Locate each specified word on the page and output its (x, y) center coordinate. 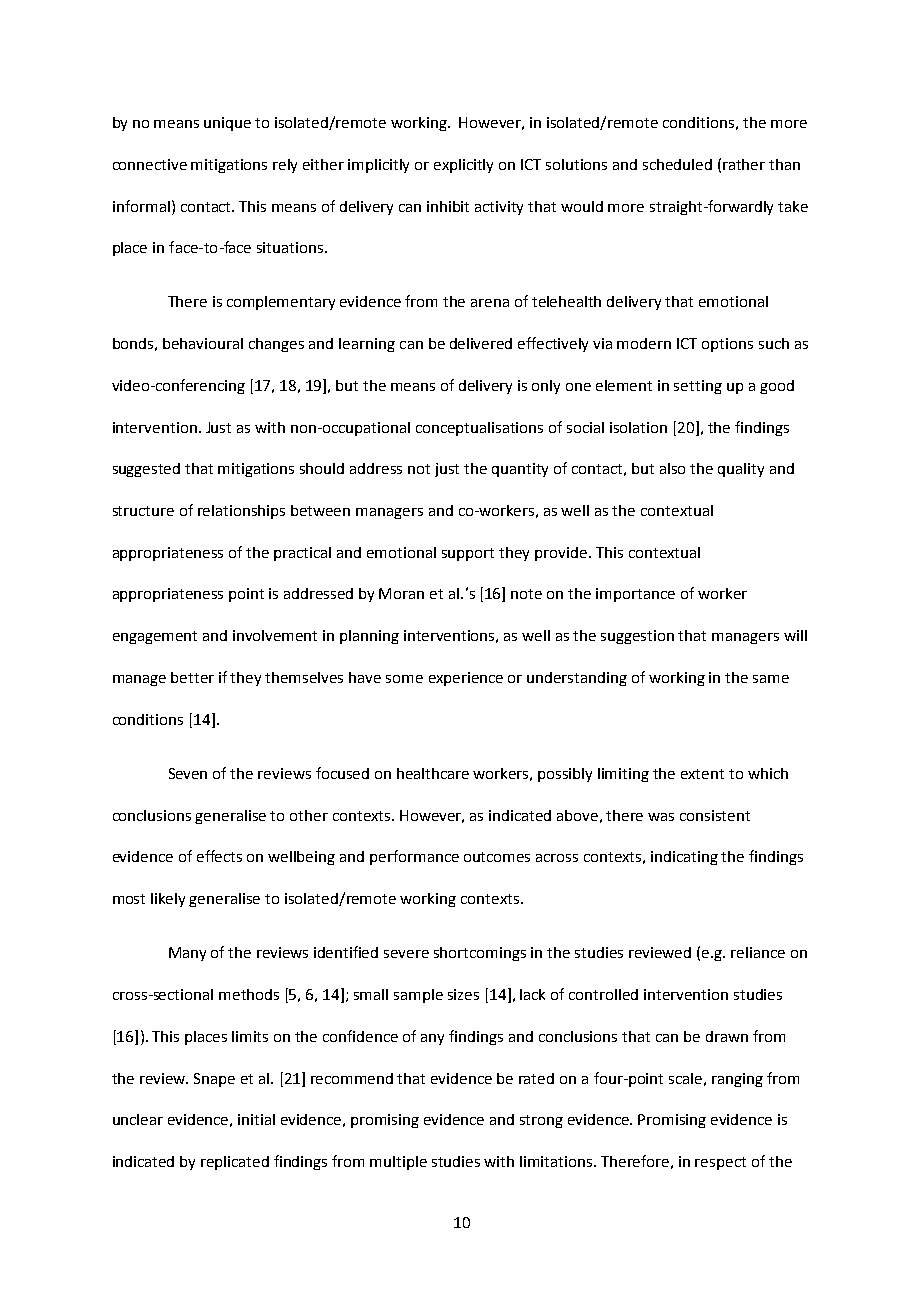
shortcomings (480, 954)
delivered (481, 343)
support (468, 554)
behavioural (203, 343)
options (727, 345)
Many (187, 954)
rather (744, 164)
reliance (758, 952)
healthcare (433, 773)
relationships (241, 512)
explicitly (463, 166)
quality (741, 470)
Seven (188, 773)
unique (227, 124)
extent (702, 774)
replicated (235, 1163)
